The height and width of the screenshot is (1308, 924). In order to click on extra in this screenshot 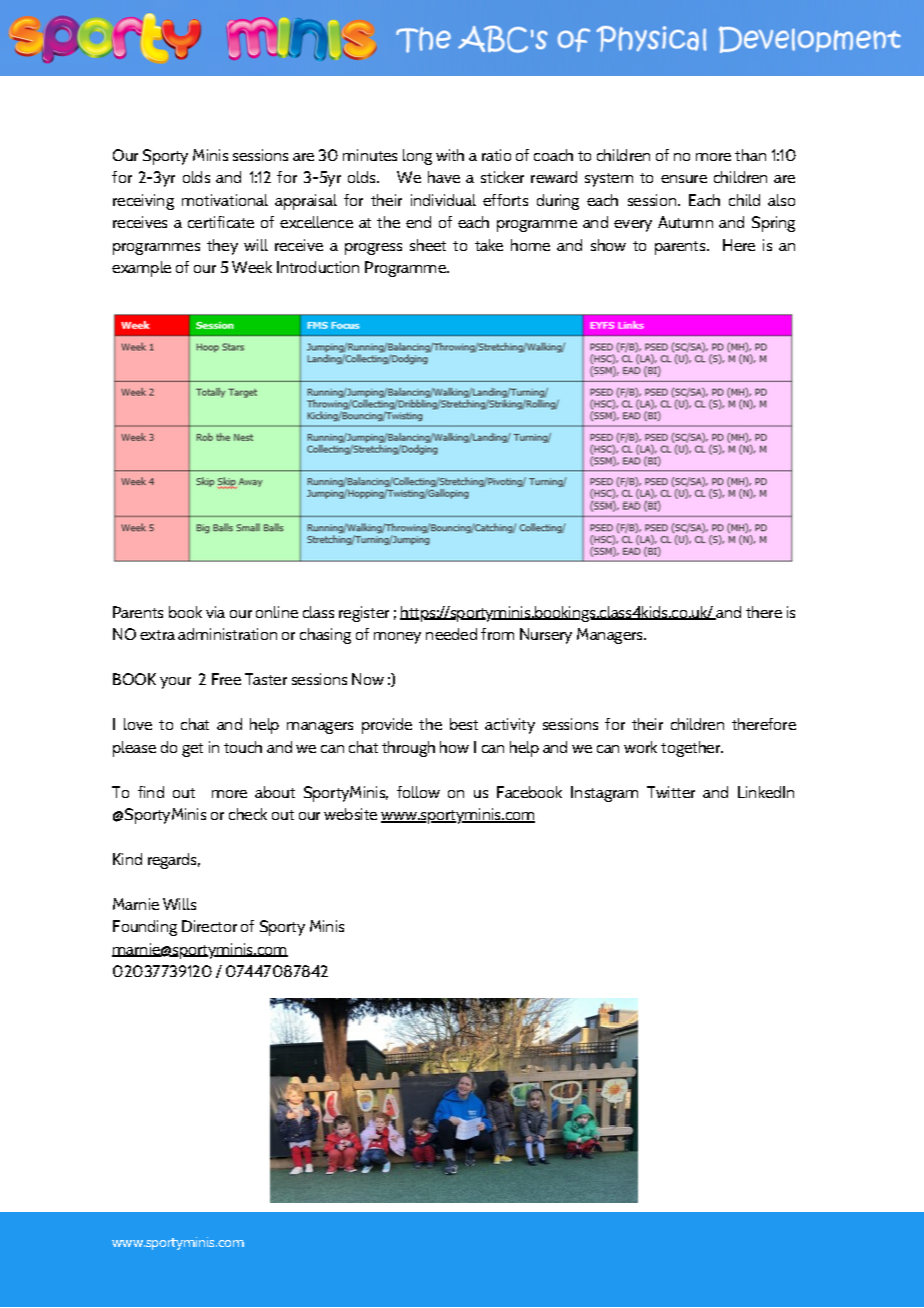, I will do `click(157, 635)`.
